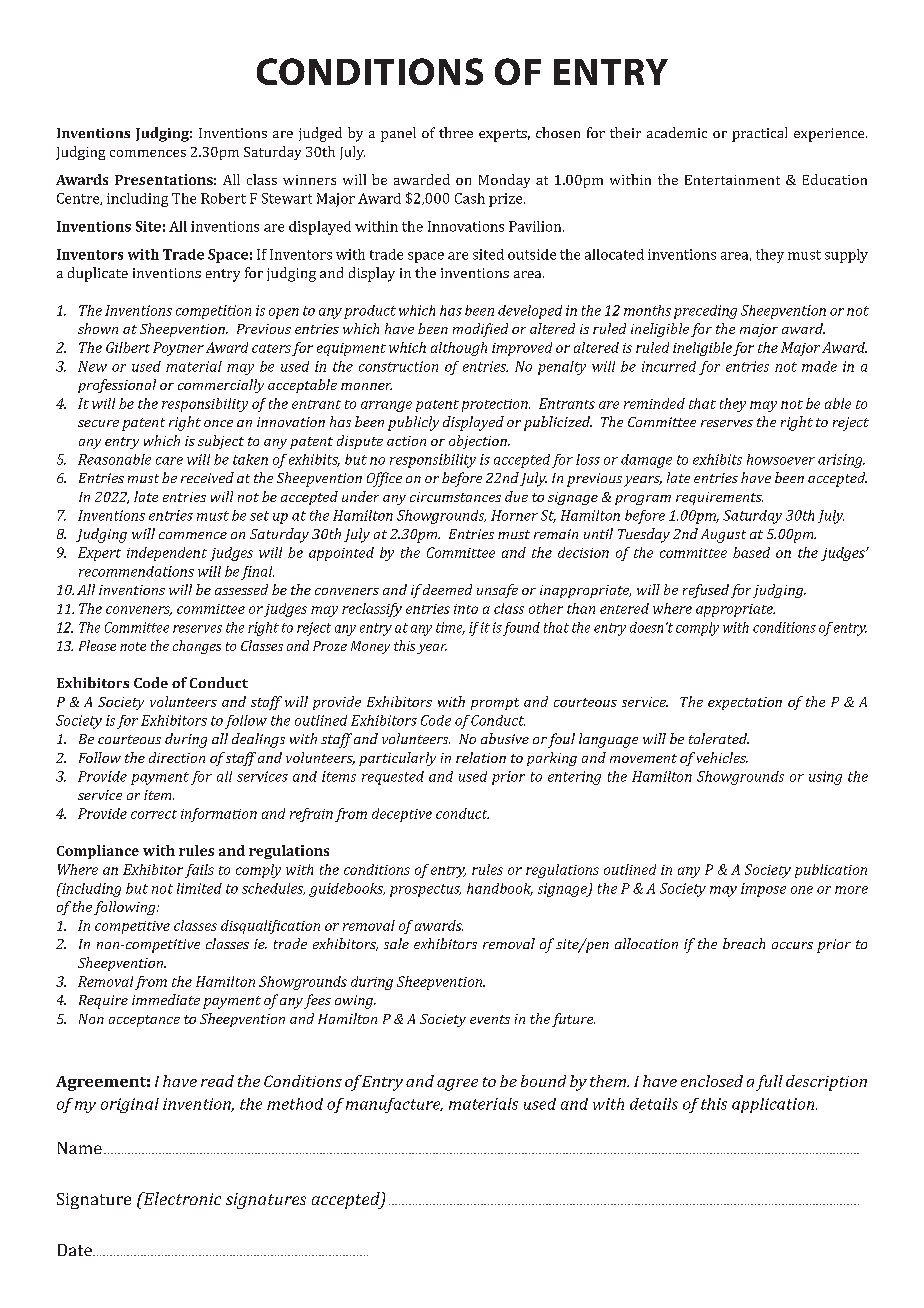  I want to click on into, so click(466, 609).
